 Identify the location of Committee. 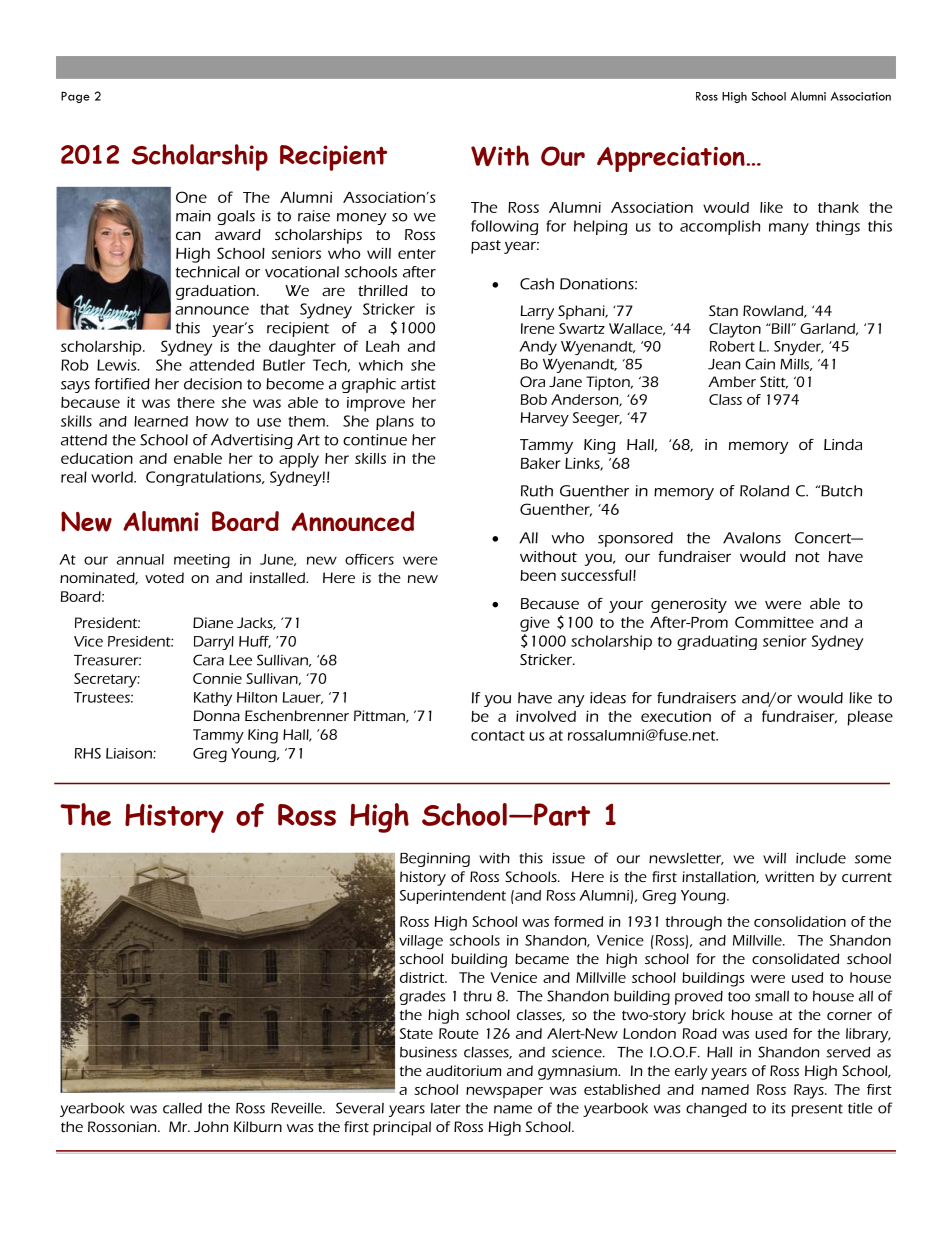
(774, 622).
